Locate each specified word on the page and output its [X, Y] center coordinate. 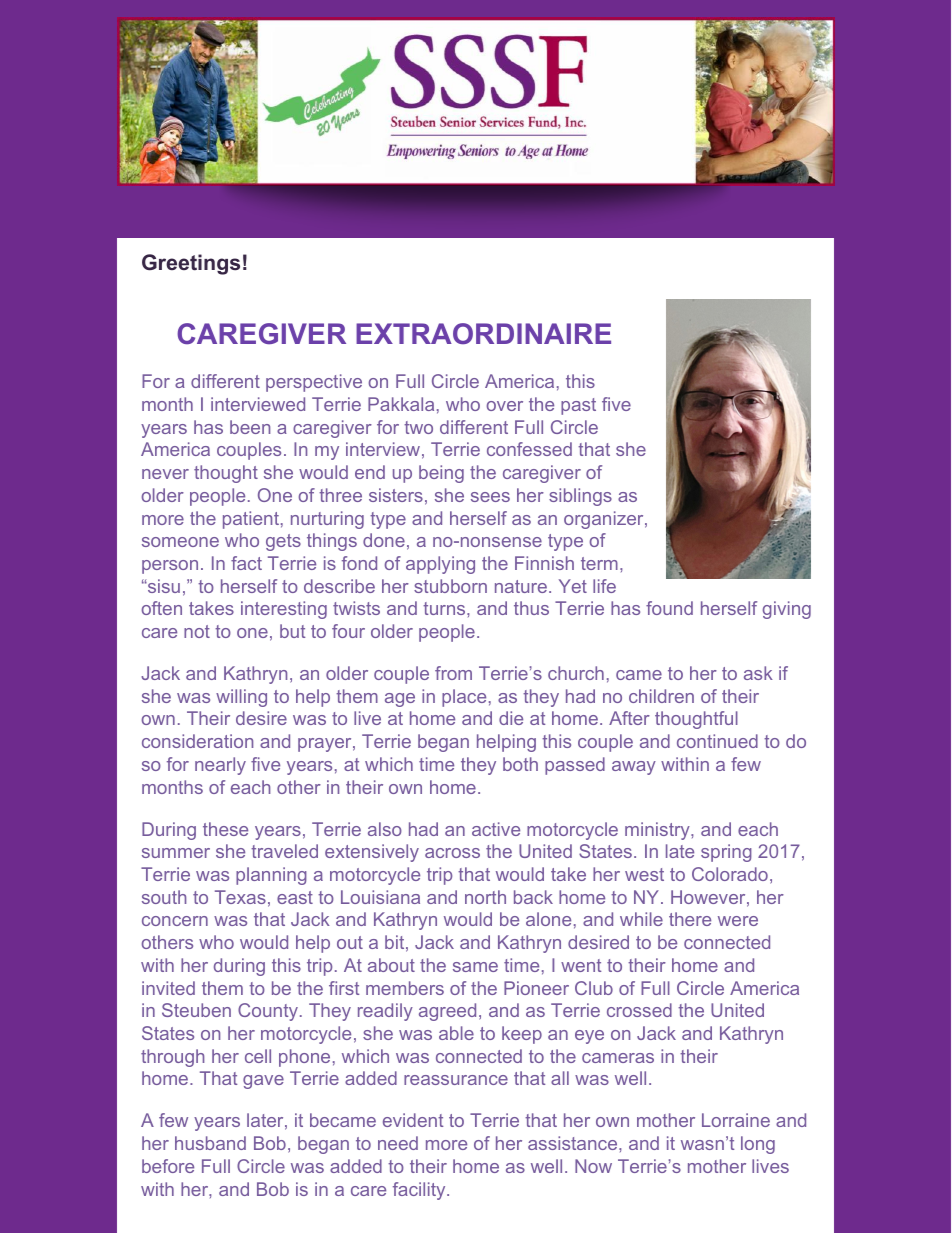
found [669, 608]
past [578, 406]
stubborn [450, 586]
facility [420, 1191]
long [758, 1145]
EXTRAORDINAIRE [483, 333]
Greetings [191, 264]
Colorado [730, 874]
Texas [240, 897]
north [485, 897]
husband [210, 1143]
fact [246, 563]
